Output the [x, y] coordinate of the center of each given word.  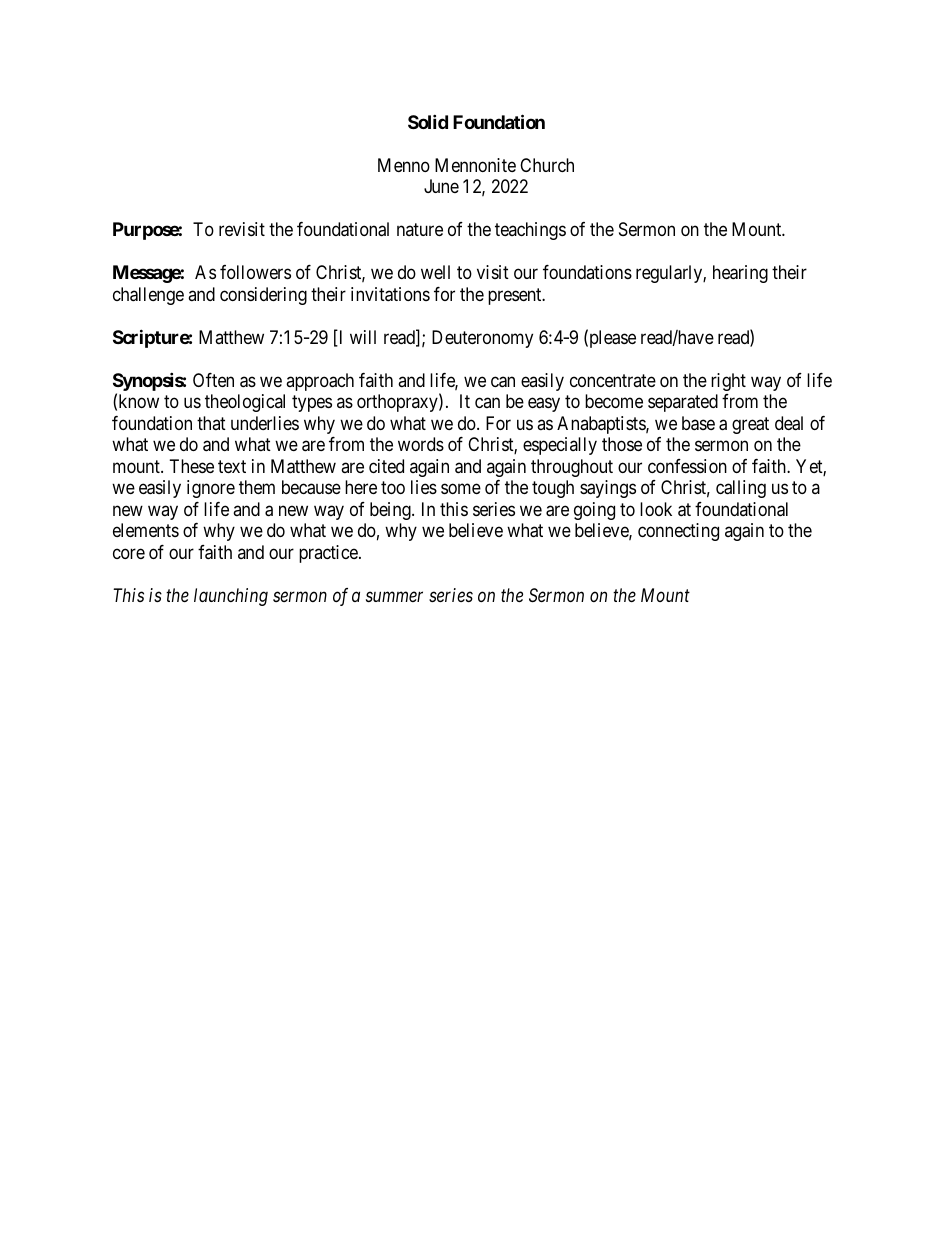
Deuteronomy [482, 339]
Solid [428, 121]
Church [547, 165]
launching [231, 597]
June [441, 186]
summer [394, 596]
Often [213, 380]
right [728, 382]
